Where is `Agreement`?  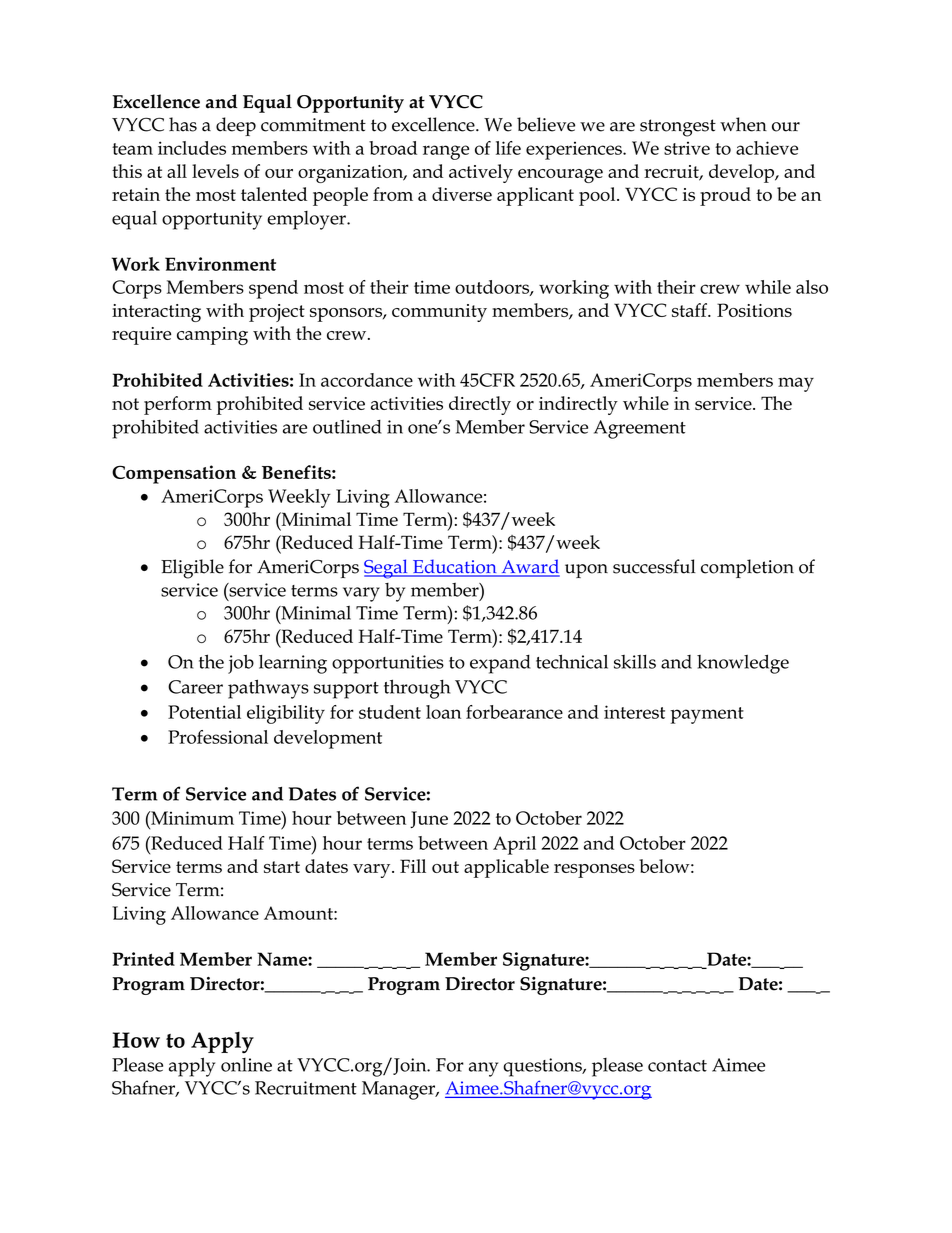
Agreement is located at coordinates (640, 429).
